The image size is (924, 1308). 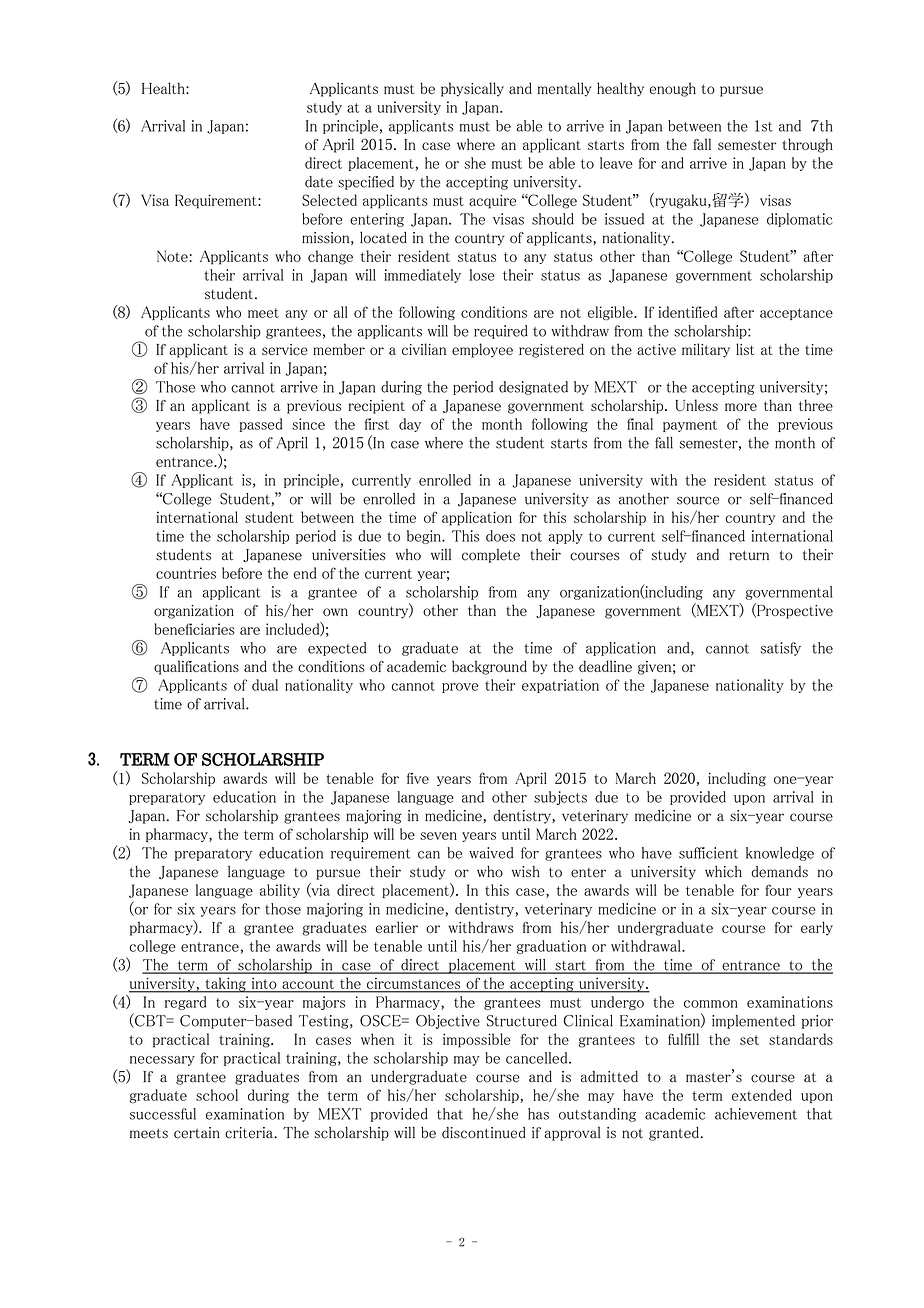 I want to click on discontinued, so click(x=484, y=1133).
